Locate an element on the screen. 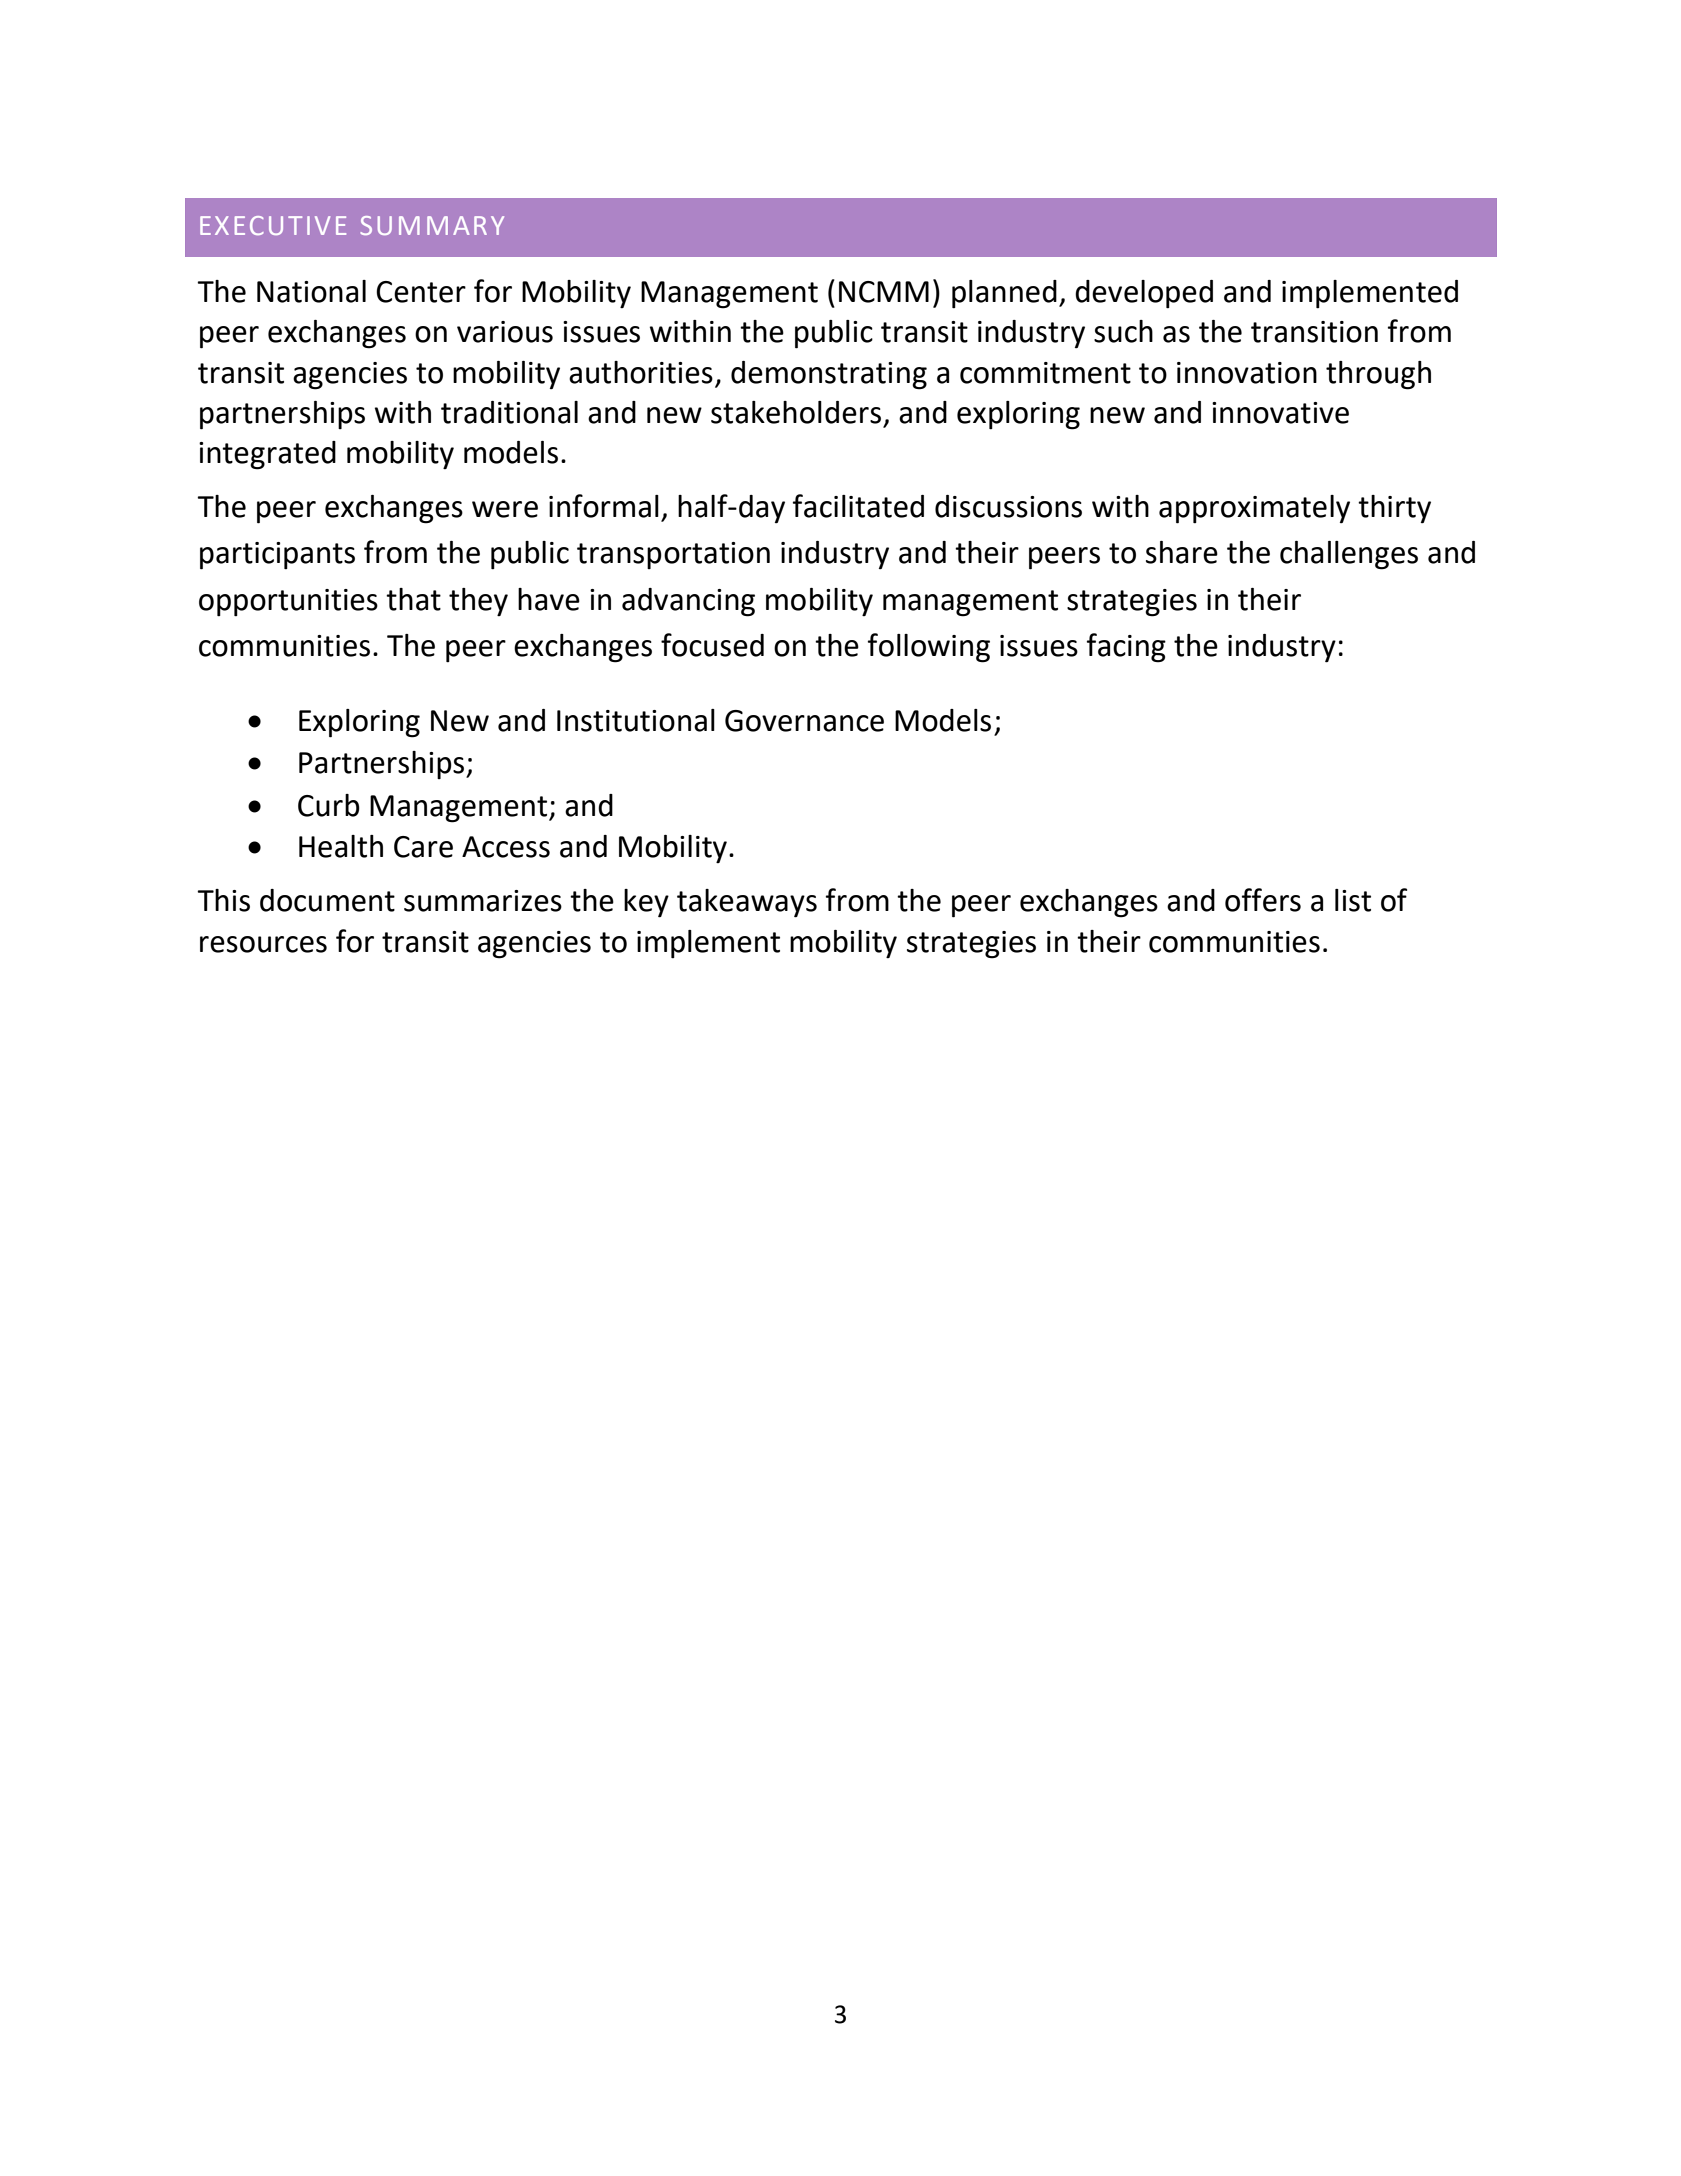 This screenshot has width=1681, height=2176. developed is located at coordinates (1144, 294).
